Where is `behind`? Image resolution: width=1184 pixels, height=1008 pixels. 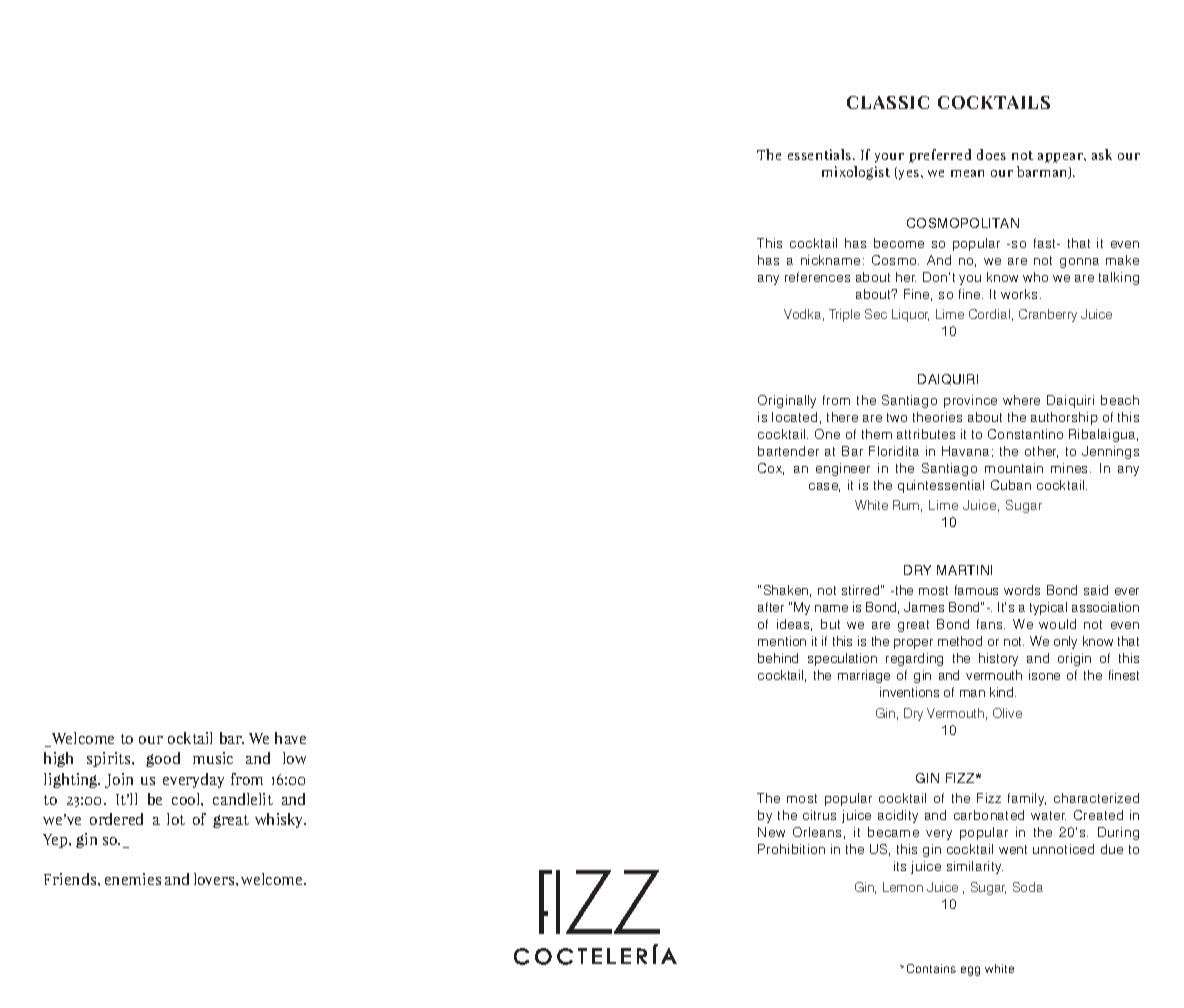 behind is located at coordinates (778, 658).
